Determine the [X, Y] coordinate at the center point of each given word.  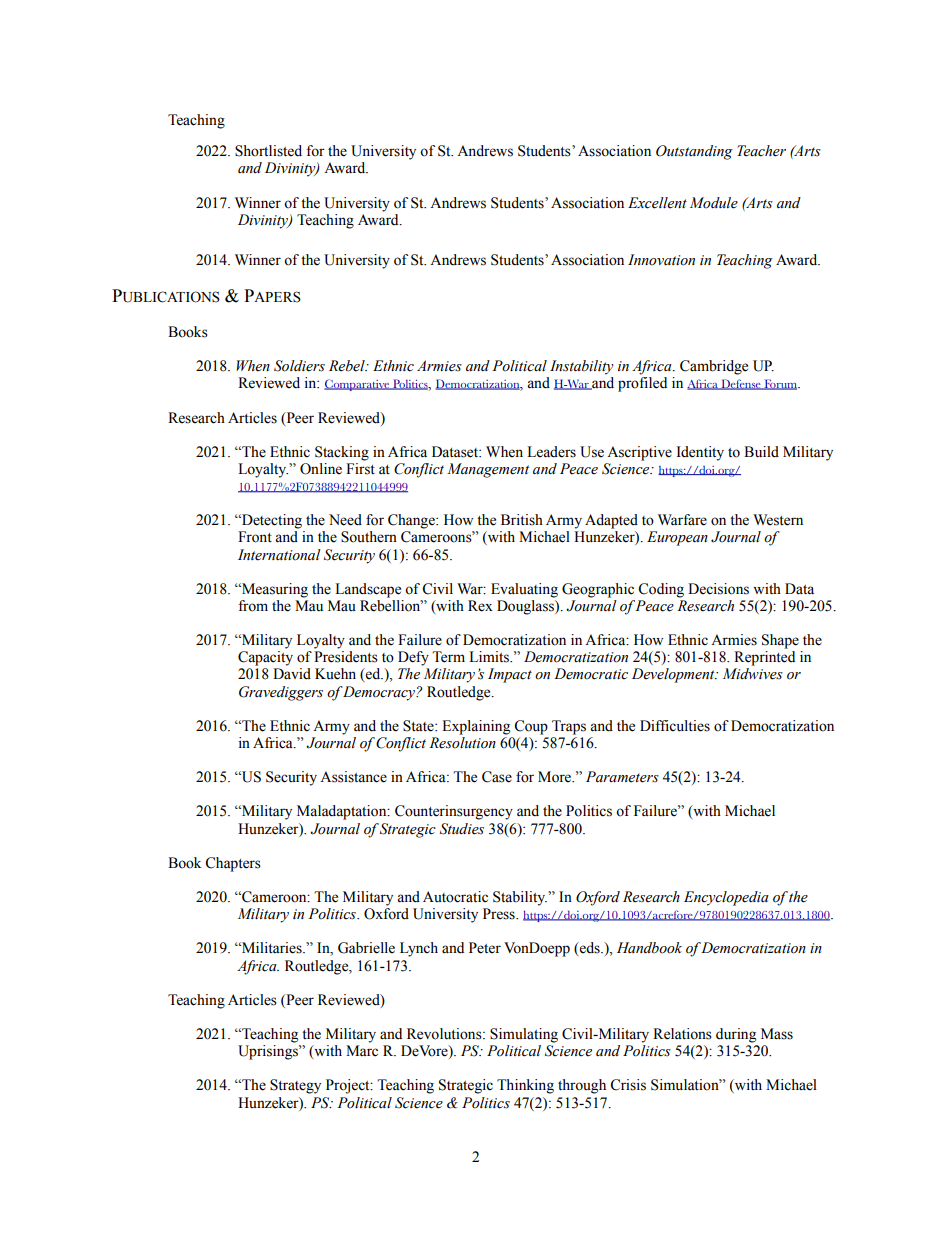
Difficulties [675, 726]
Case [497, 777]
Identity [700, 453]
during [736, 1035]
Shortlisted [268, 151]
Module [714, 203]
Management [488, 470]
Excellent [657, 203]
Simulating [524, 1035]
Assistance [353, 777]
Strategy [295, 1086]
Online [321, 469]
